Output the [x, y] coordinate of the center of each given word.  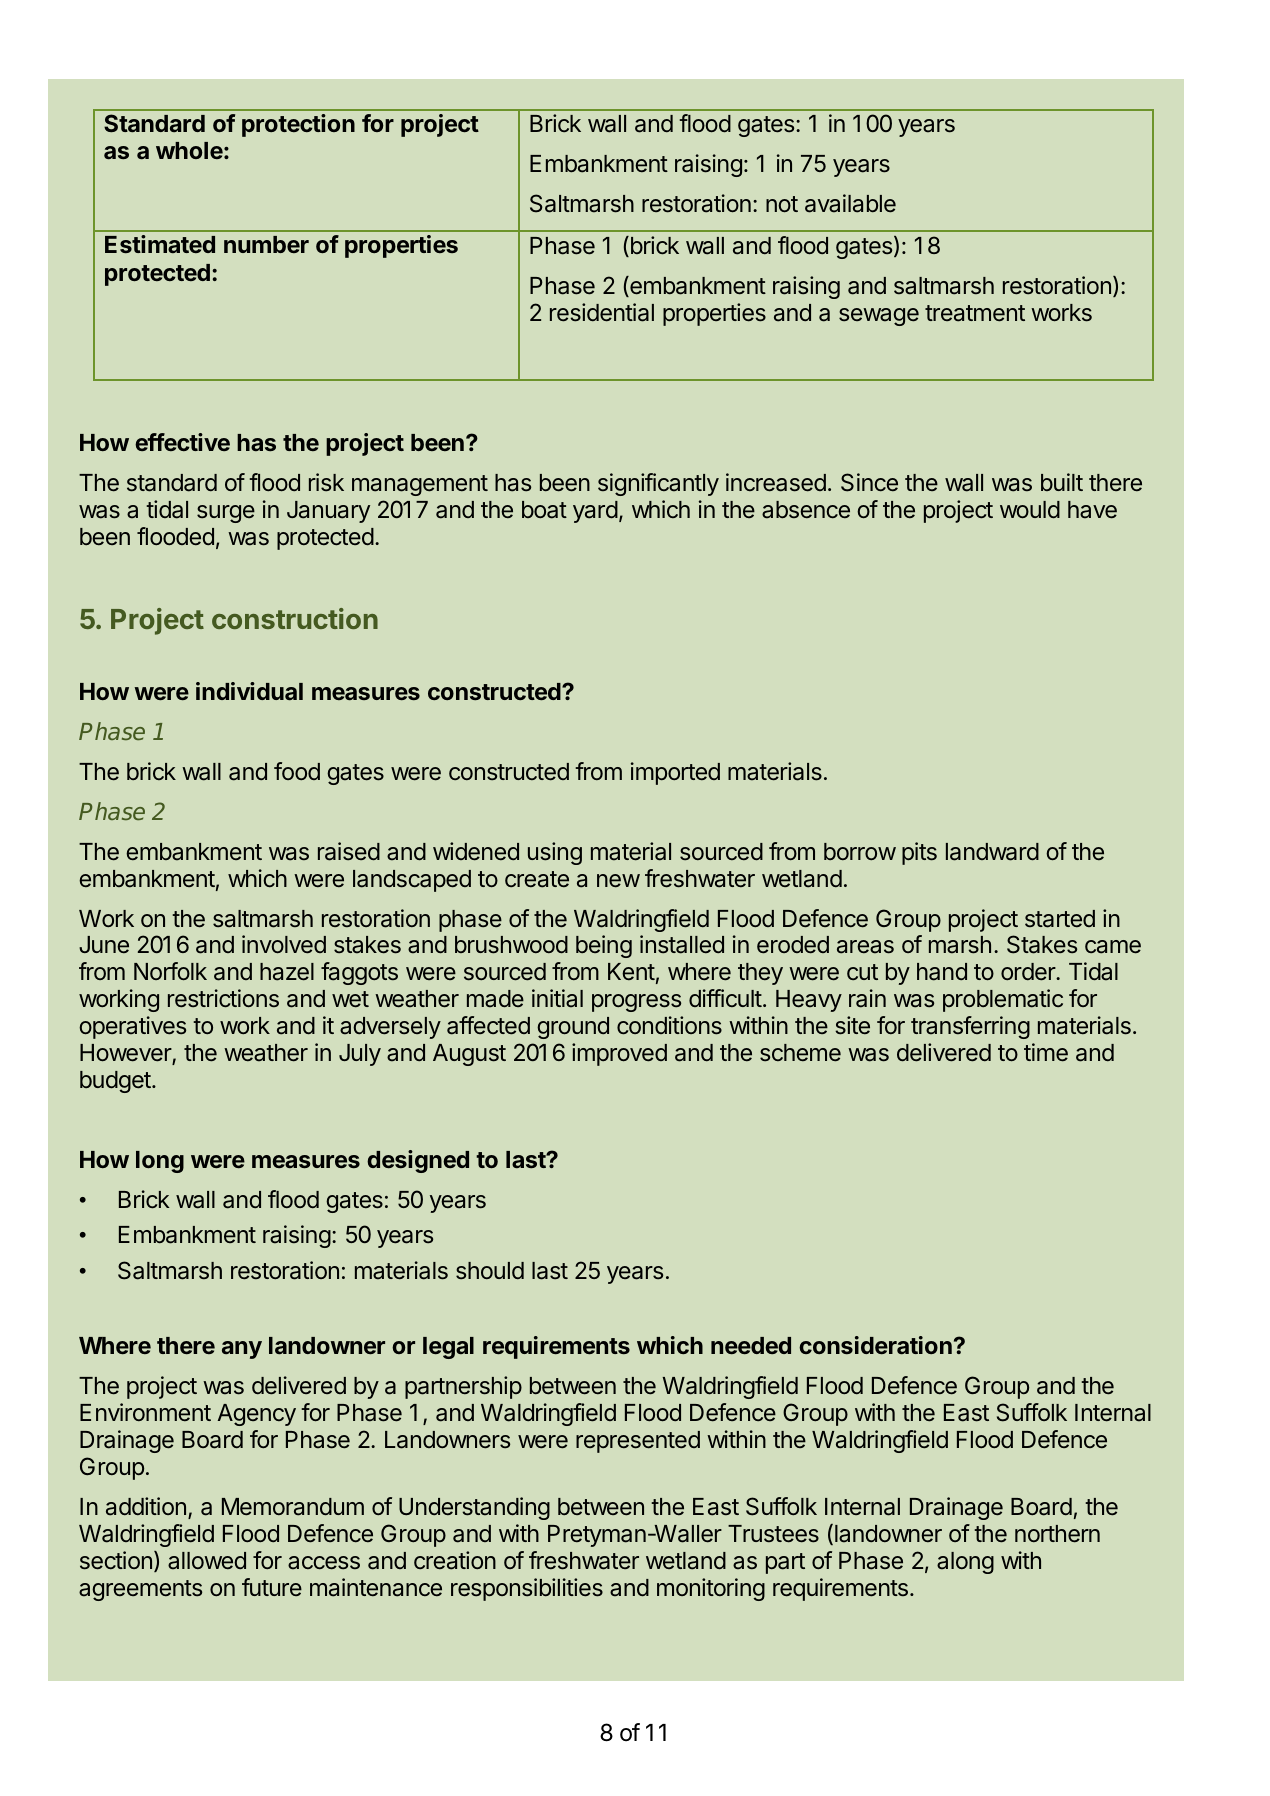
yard [595, 512]
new [618, 881]
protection [298, 125]
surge [226, 514]
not [782, 204]
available [850, 203]
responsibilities [527, 1589]
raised [349, 851]
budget [116, 1082]
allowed [207, 1561]
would [1030, 510]
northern [1057, 1534]
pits [919, 853]
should [490, 1271]
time [1046, 1052]
